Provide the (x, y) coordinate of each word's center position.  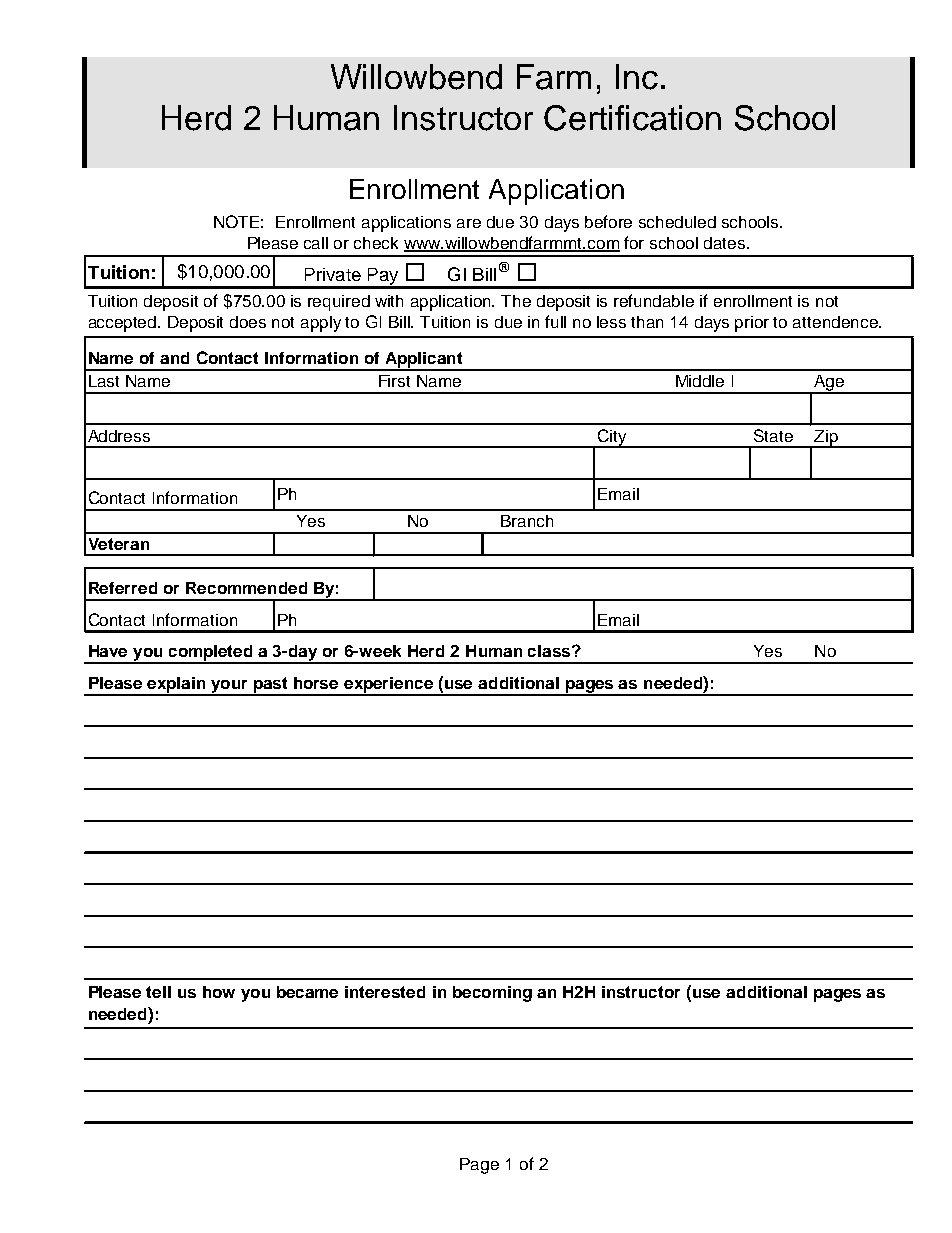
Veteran (119, 544)
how (219, 992)
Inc (637, 77)
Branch (527, 521)
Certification (632, 118)
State (773, 435)
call (316, 243)
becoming (492, 994)
